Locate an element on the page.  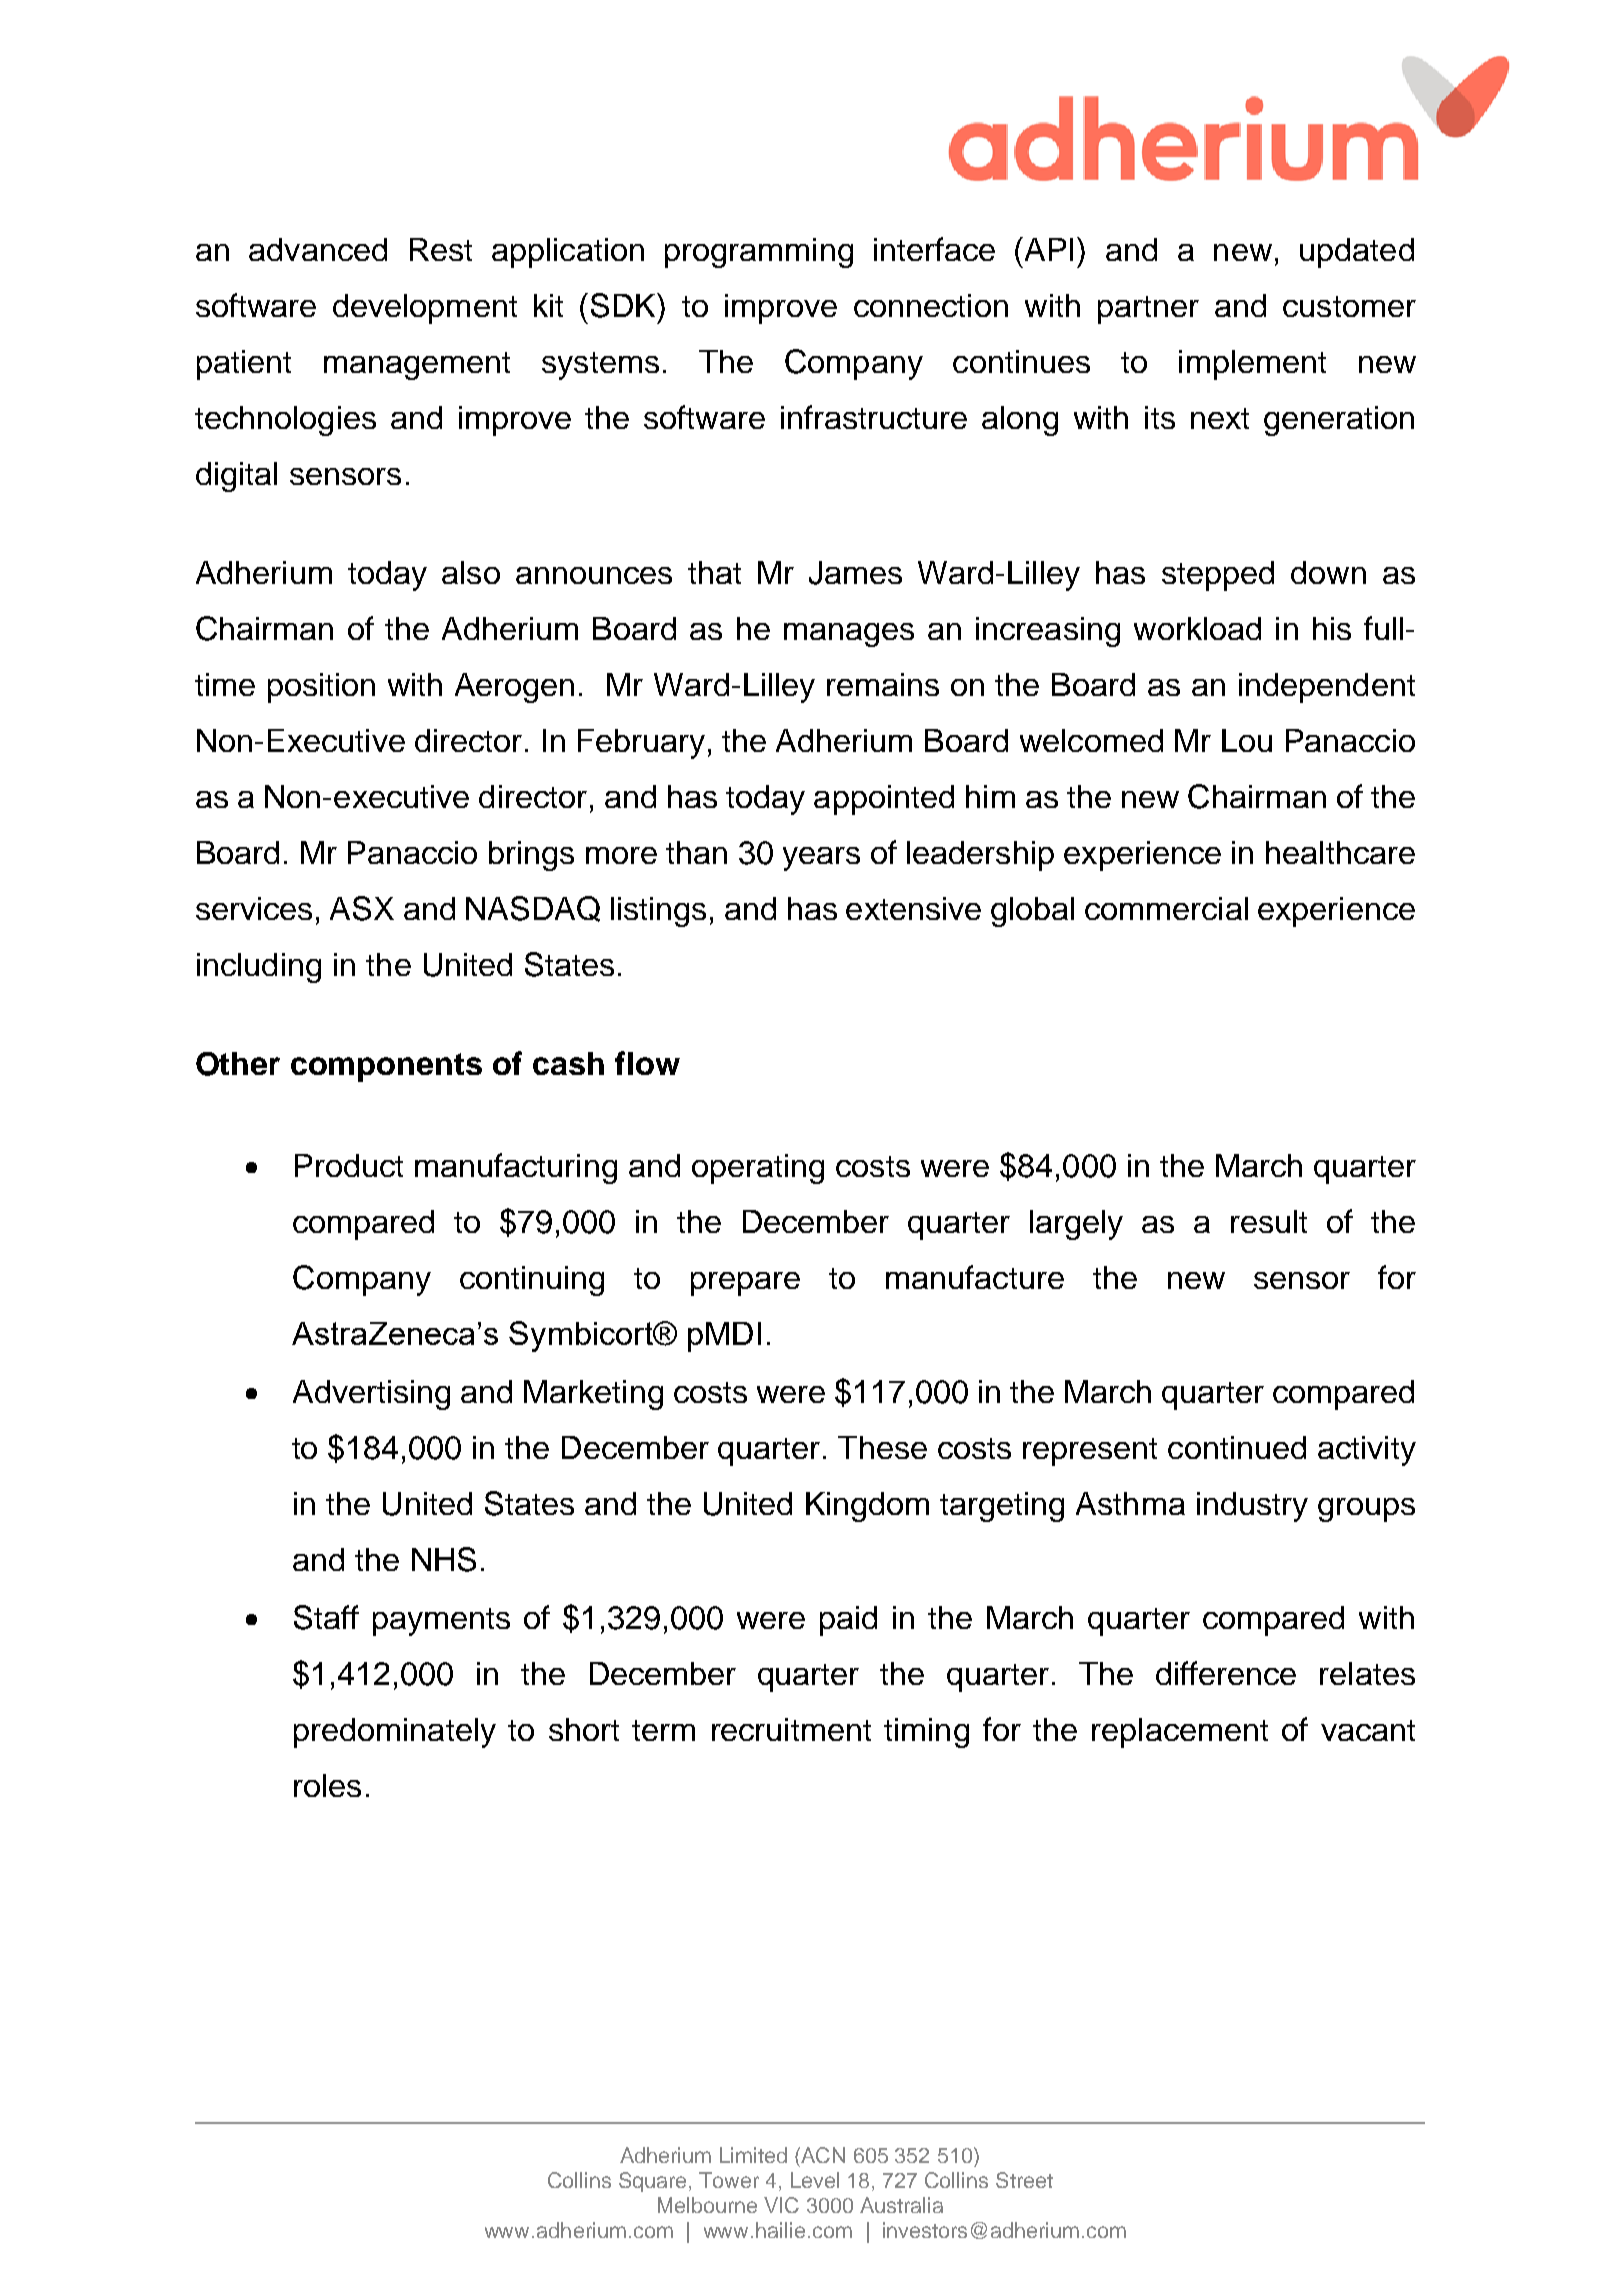
predominately is located at coordinates (395, 1733).
